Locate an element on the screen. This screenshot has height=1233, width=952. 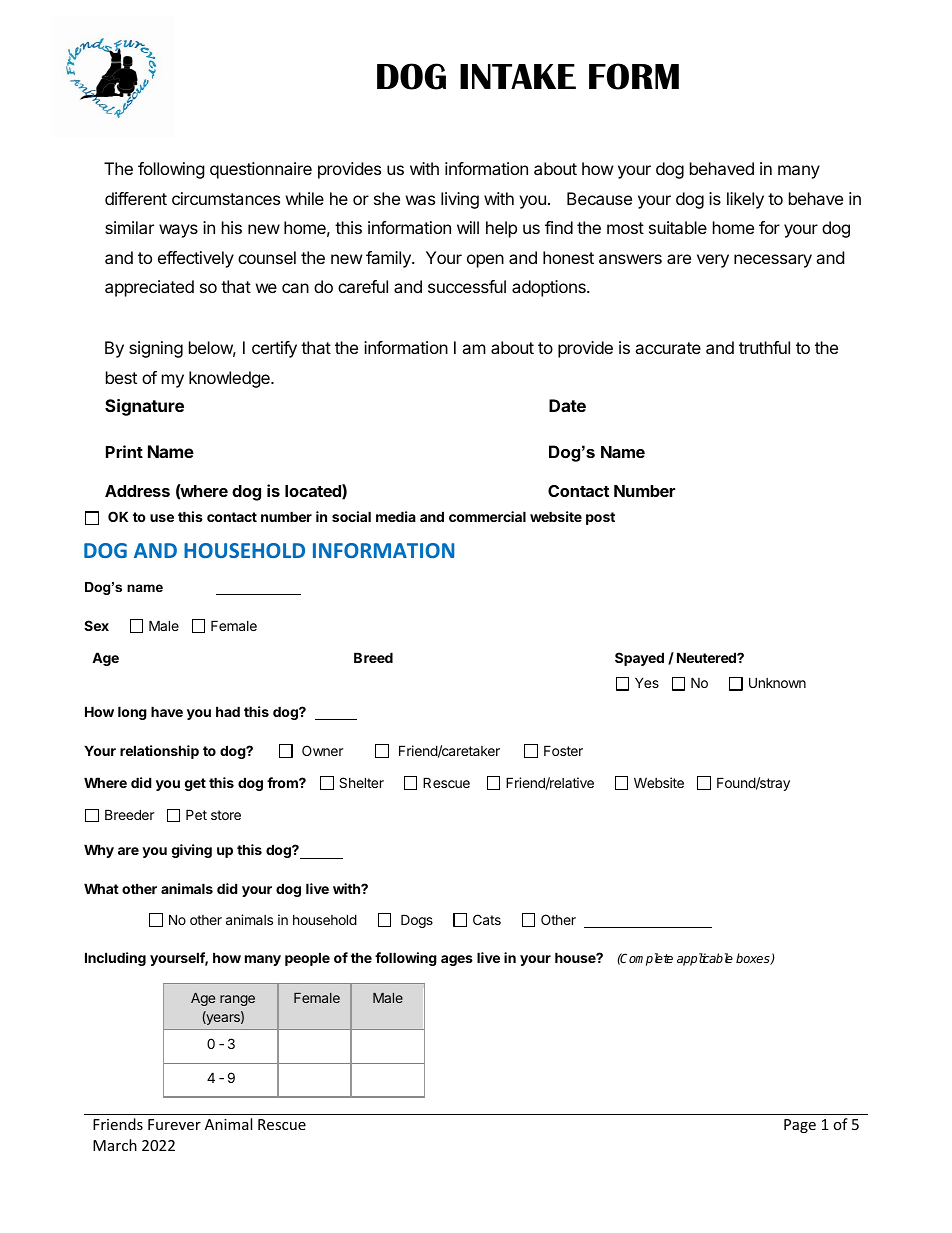
INTAKE is located at coordinates (518, 76).
